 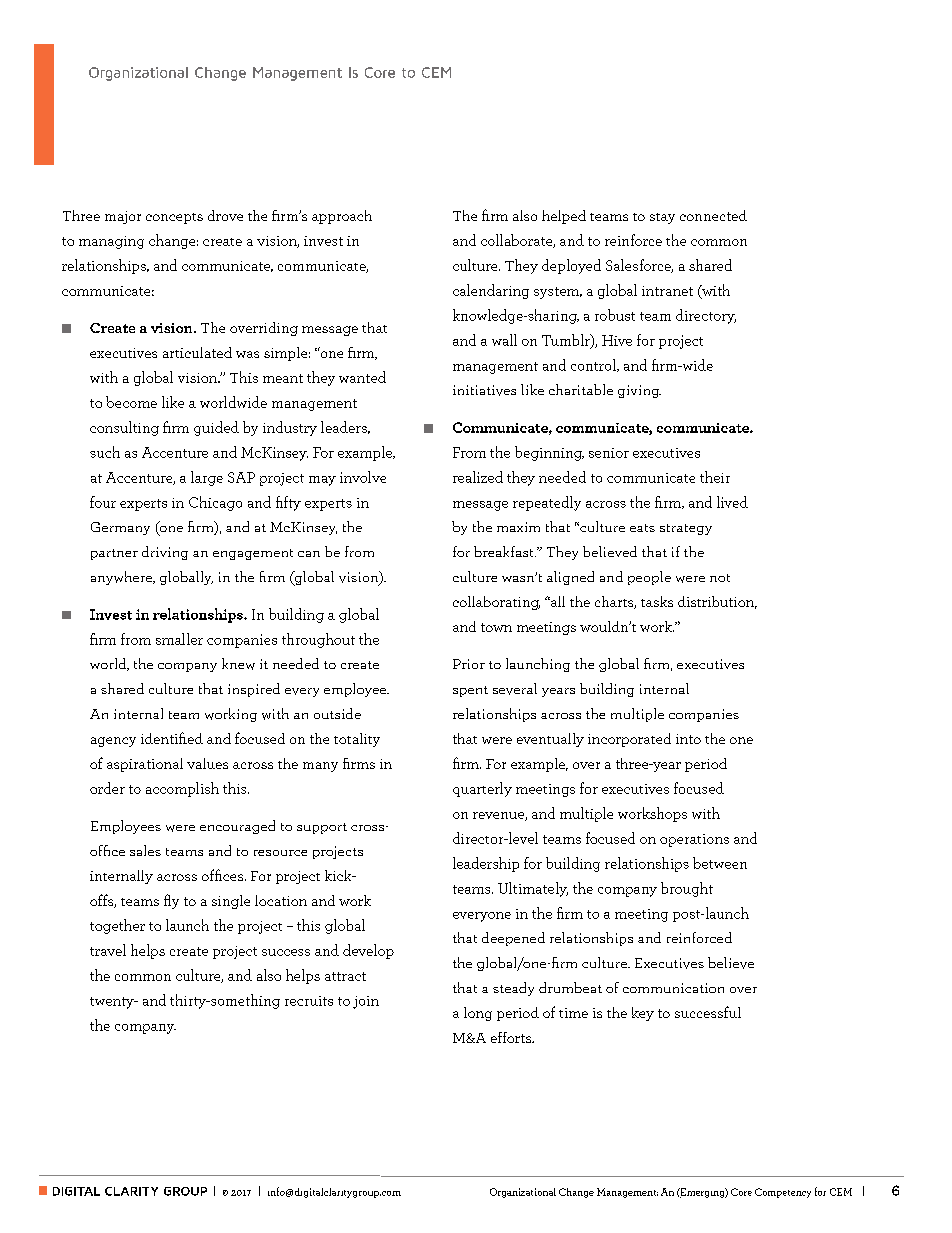 I want to click on calendaring, so click(x=491, y=291).
